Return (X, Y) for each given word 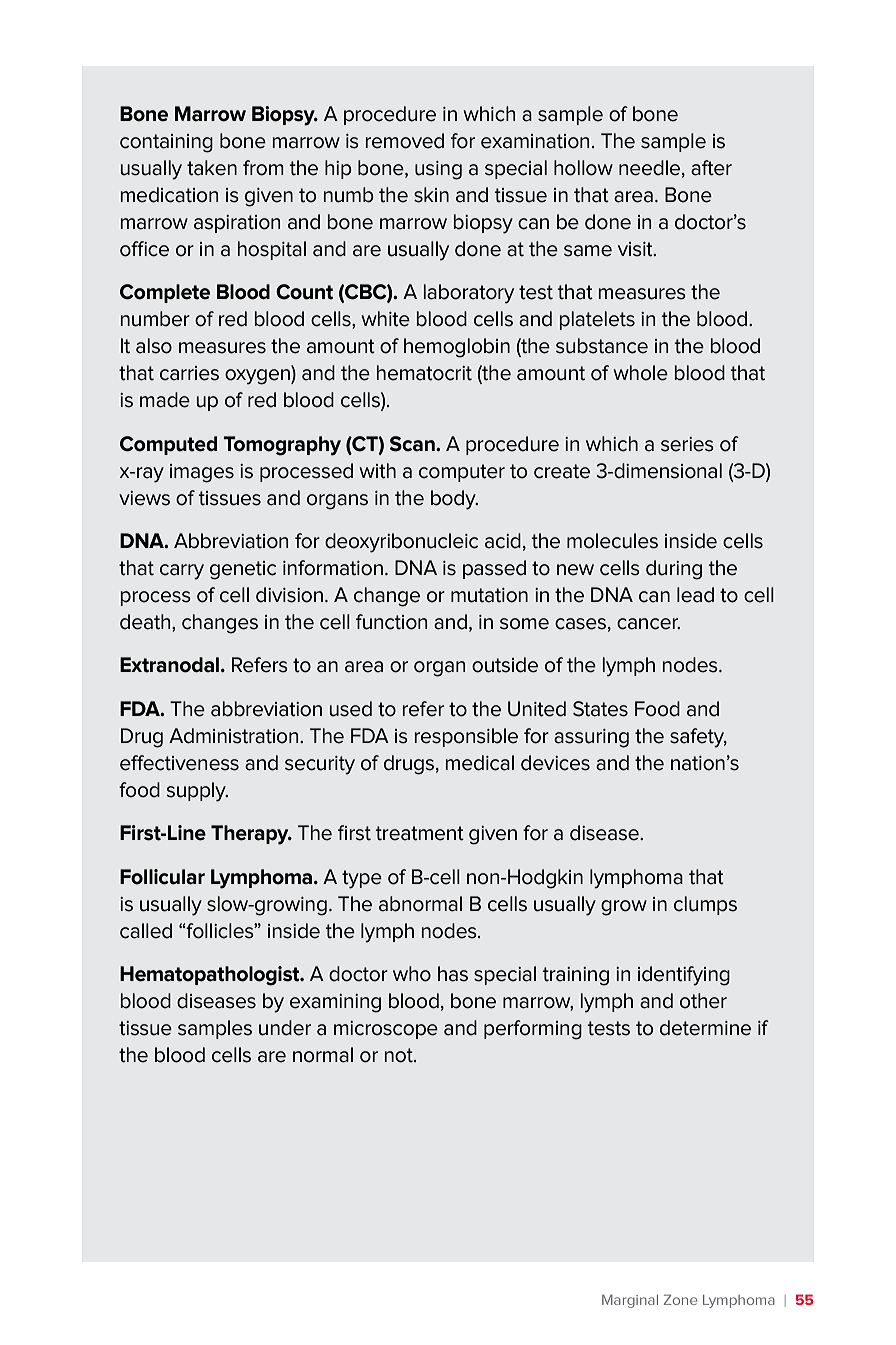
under (285, 1028)
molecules (612, 541)
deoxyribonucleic (401, 543)
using (438, 170)
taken (212, 168)
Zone (680, 1299)
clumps (705, 905)
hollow (583, 168)
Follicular (162, 877)
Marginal (630, 1301)
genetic (243, 570)
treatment (419, 833)
